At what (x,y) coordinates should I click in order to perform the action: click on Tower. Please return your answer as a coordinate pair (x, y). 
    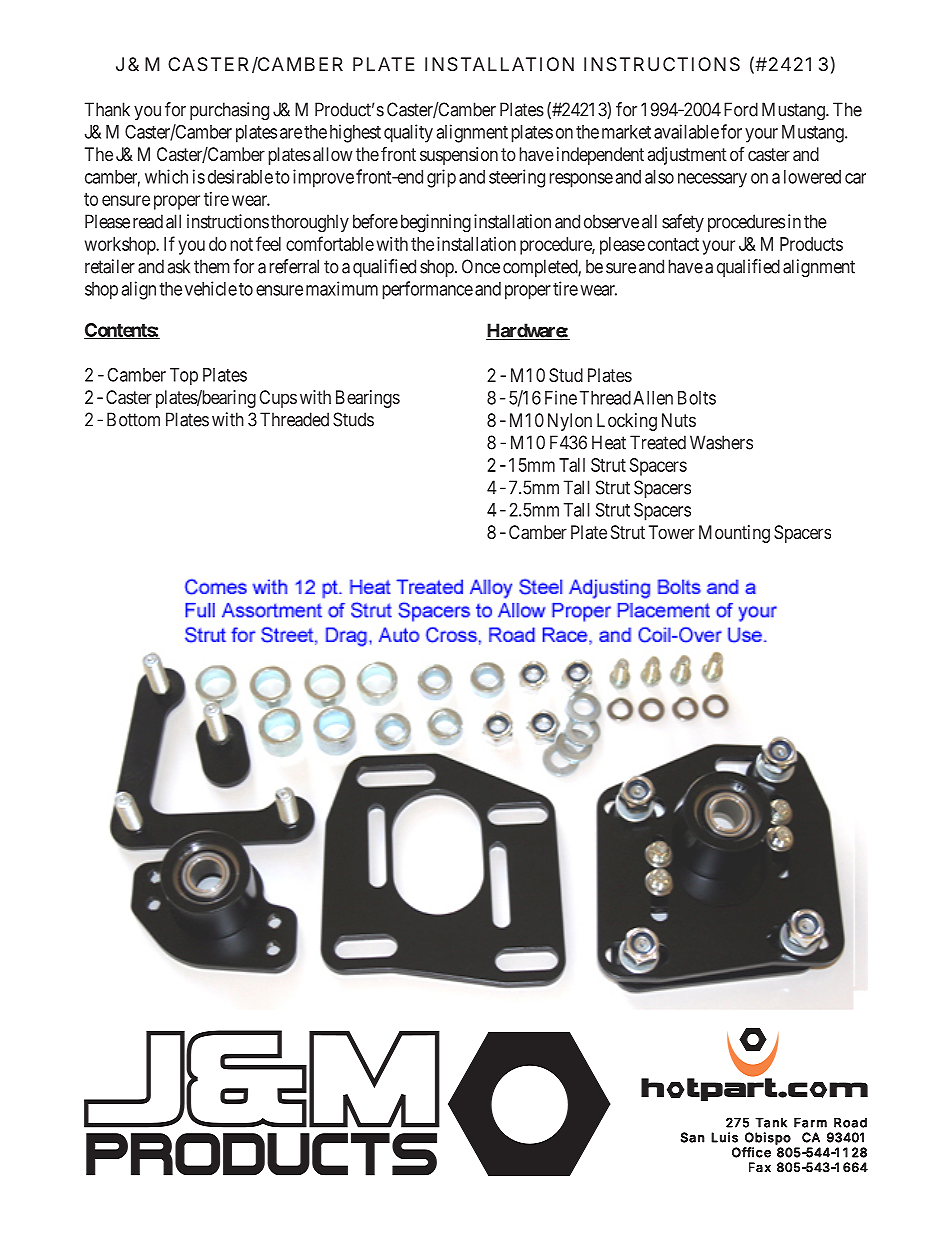
    Looking at the image, I should click on (672, 532).
